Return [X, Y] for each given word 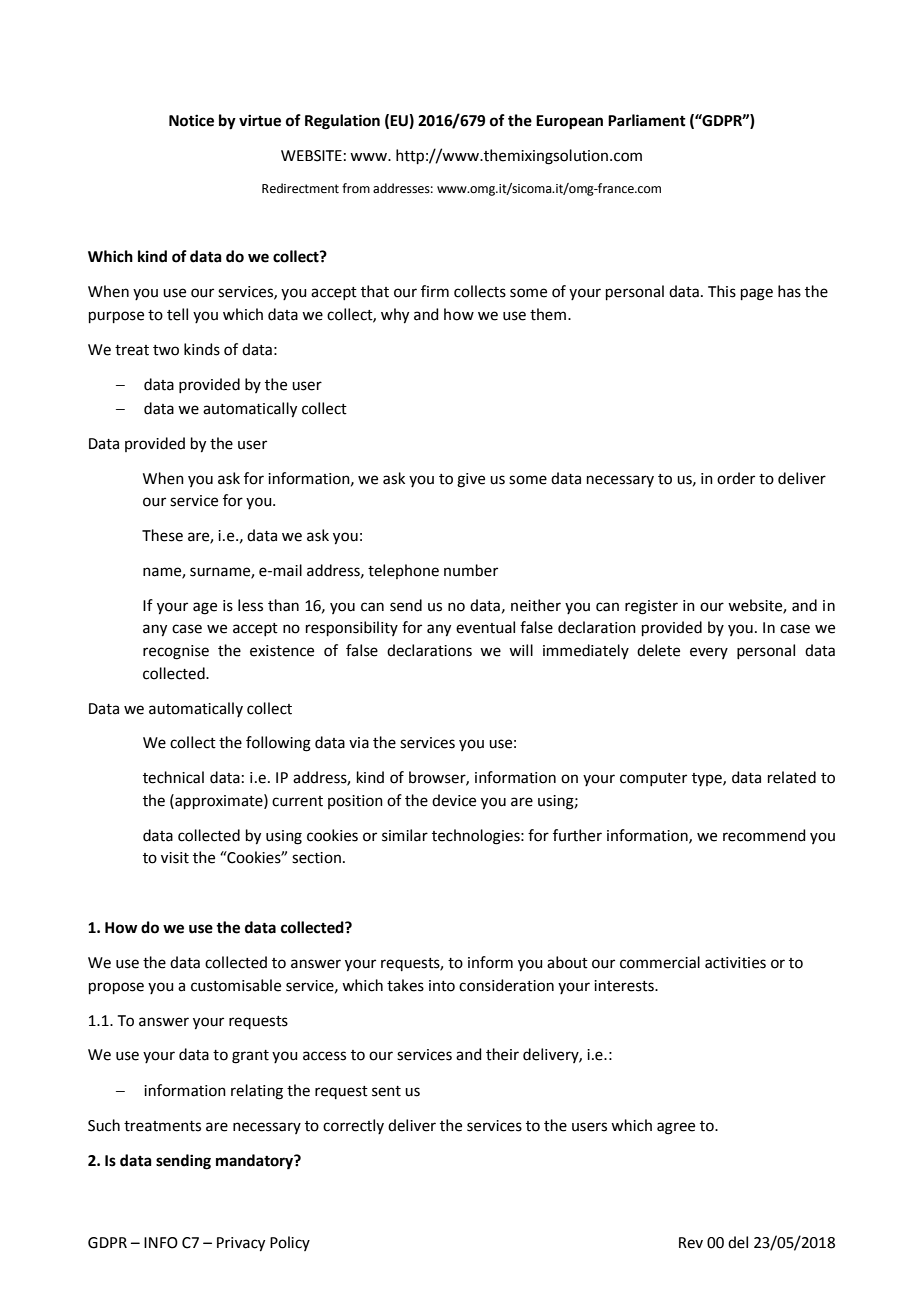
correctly [353, 1126]
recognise [176, 652]
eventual [485, 627]
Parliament [647, 120]
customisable [236, 985]
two [166, 350]
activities [735, 963]
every [709, 653]
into [442, 986]
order [736, 478]
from [356, 188]
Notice [191, 120]
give [471, 480]
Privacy [241, 1244]
